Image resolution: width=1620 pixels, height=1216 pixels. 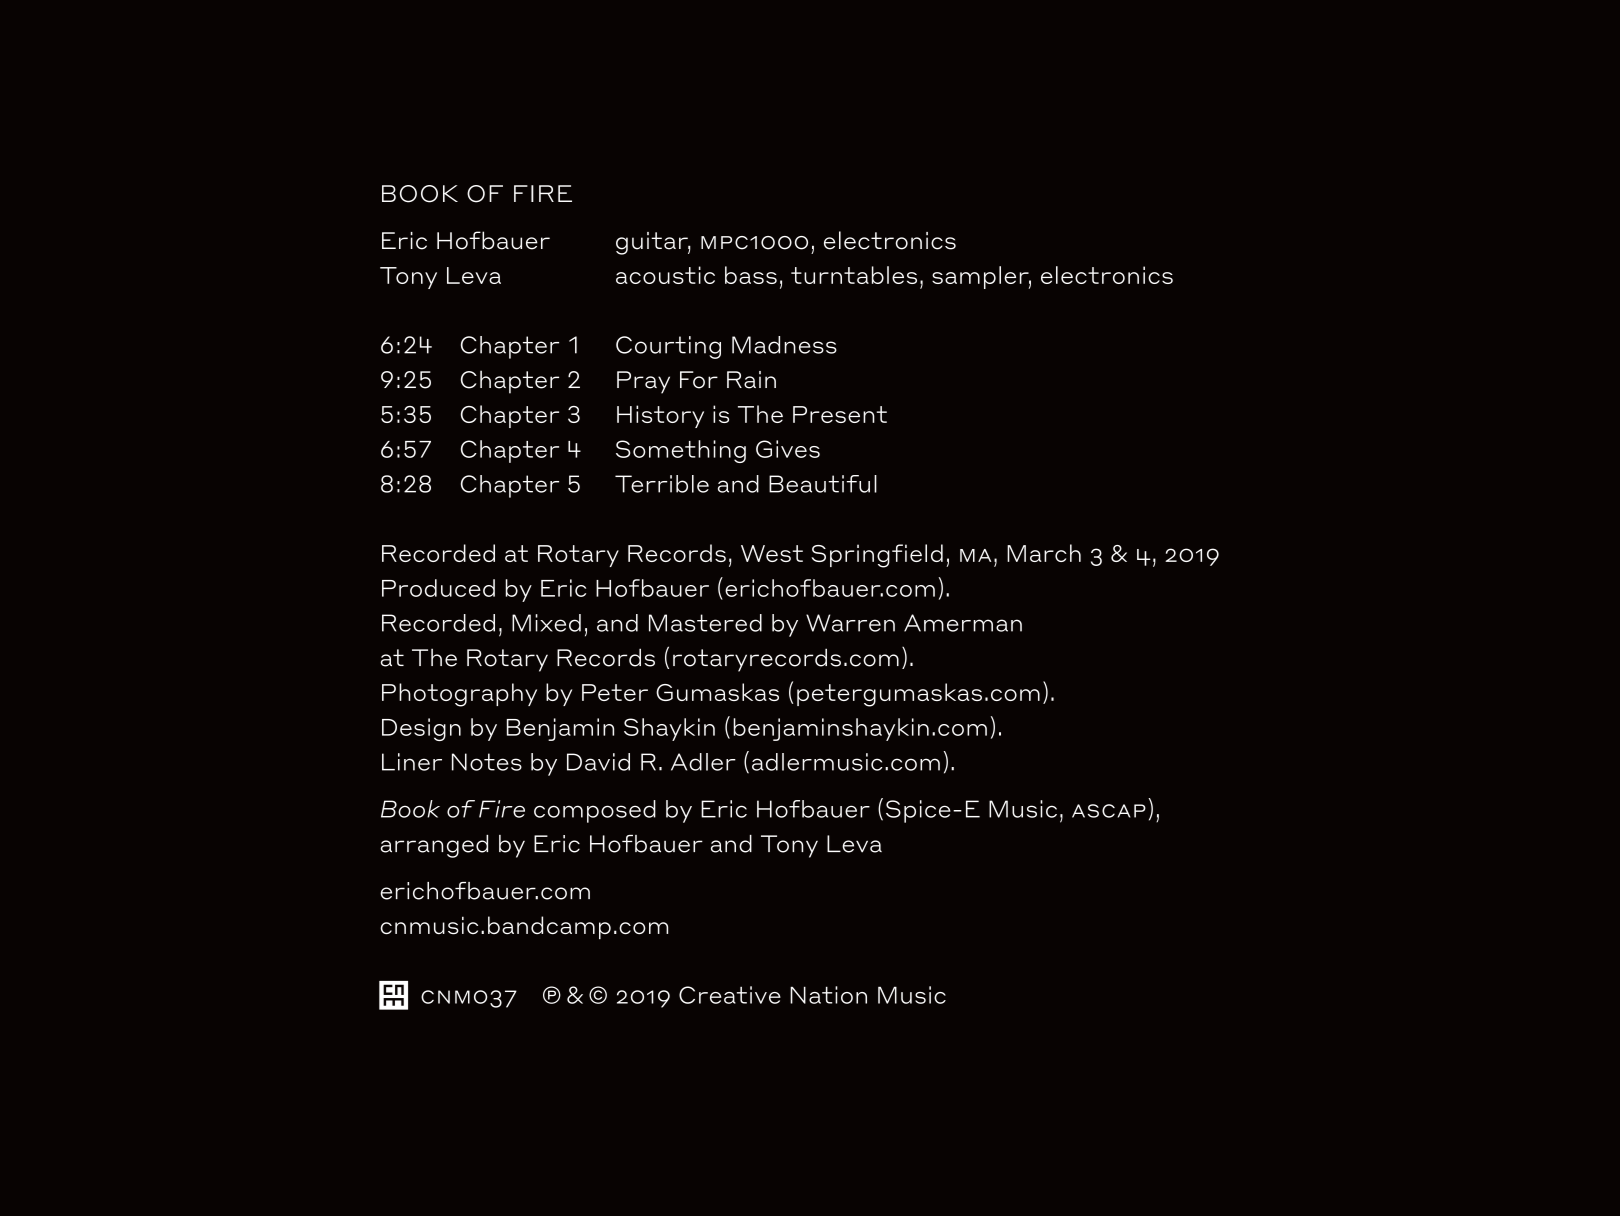 What do you see at coordinates (665, 275) in the screenshot?
I see `acoustic` at bounding box center [665, 275].
